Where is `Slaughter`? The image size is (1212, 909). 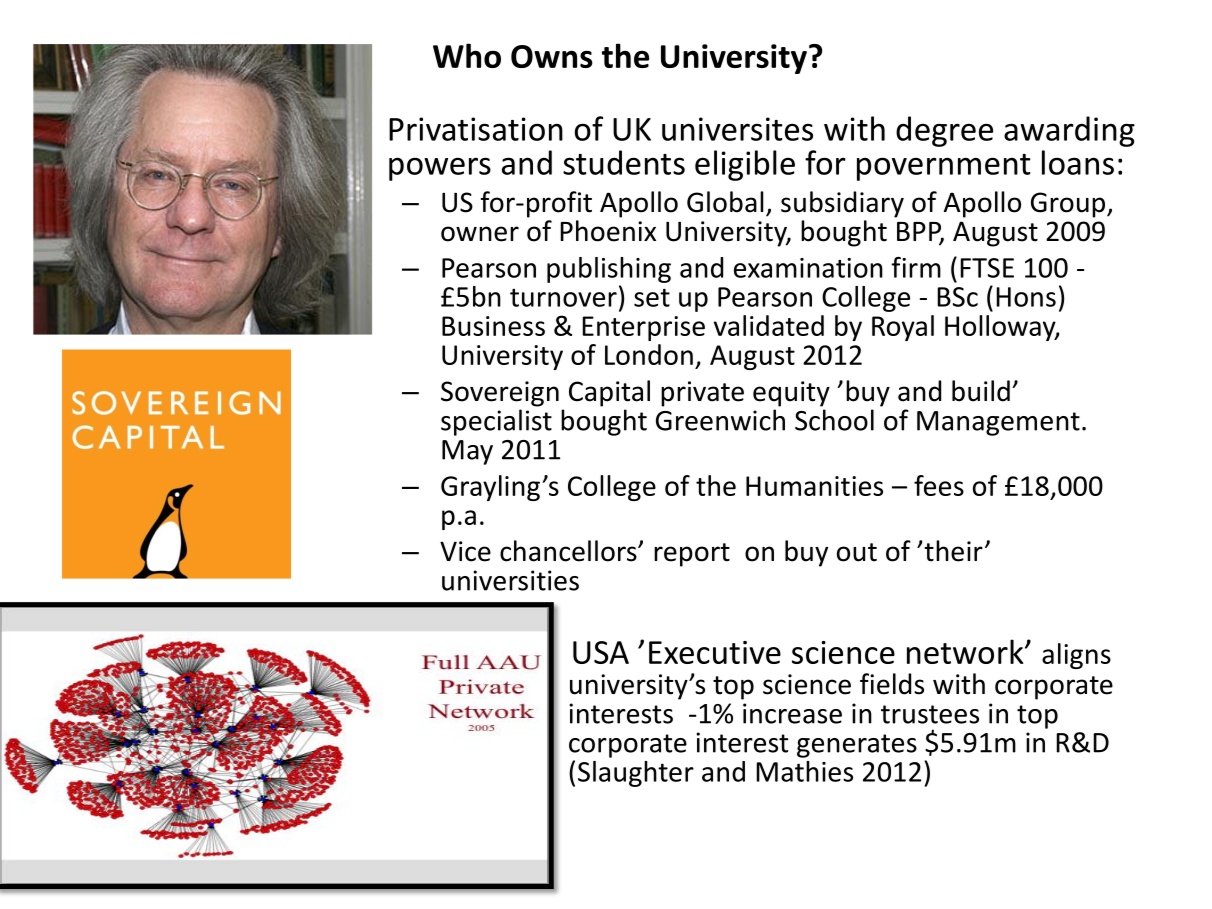
Slaughter is located at coordinates (636, 774).
